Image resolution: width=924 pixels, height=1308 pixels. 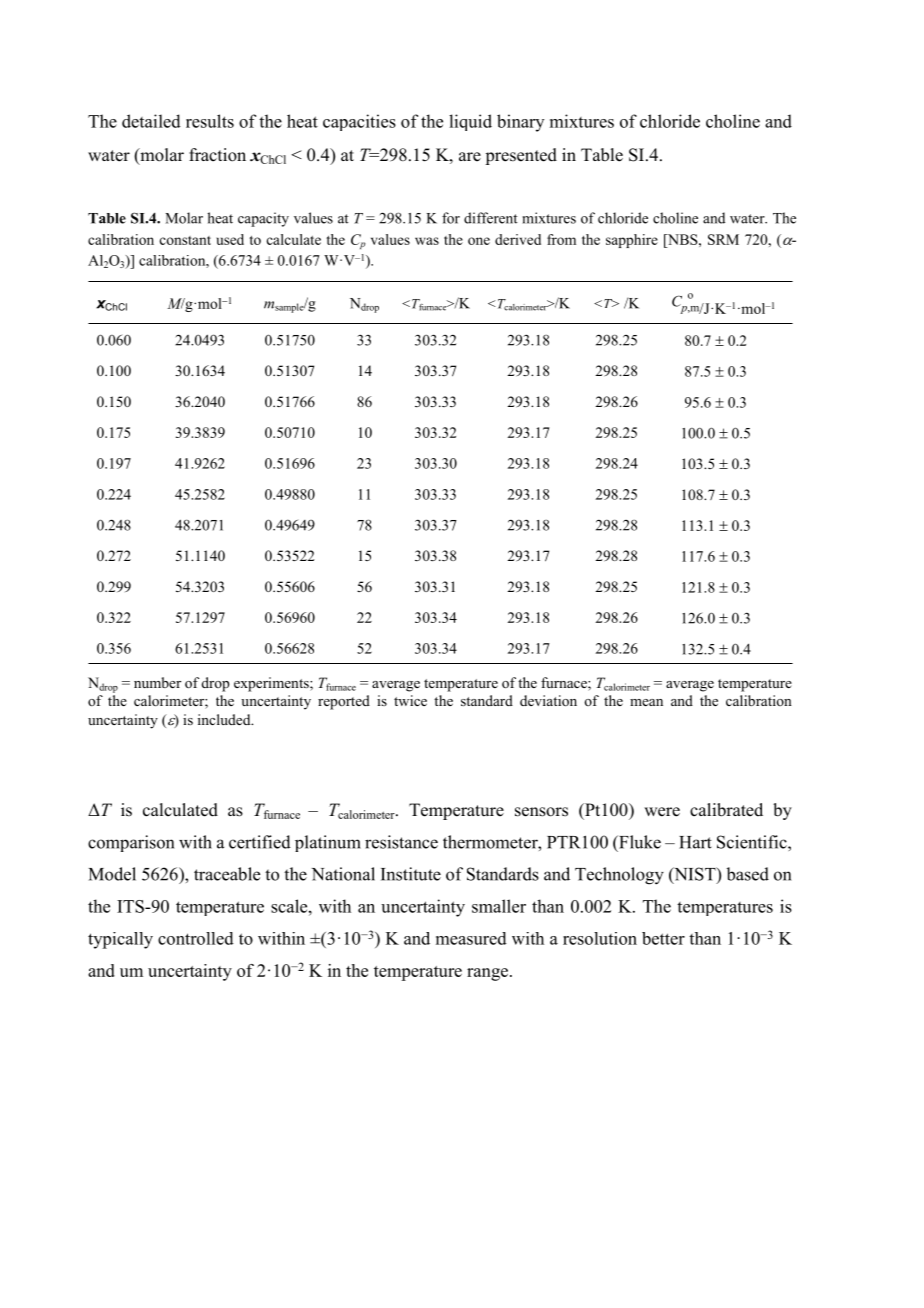 What do you see at coordinates (427, 241) in the page?
I see `was` at bounding box center [427, 241].
